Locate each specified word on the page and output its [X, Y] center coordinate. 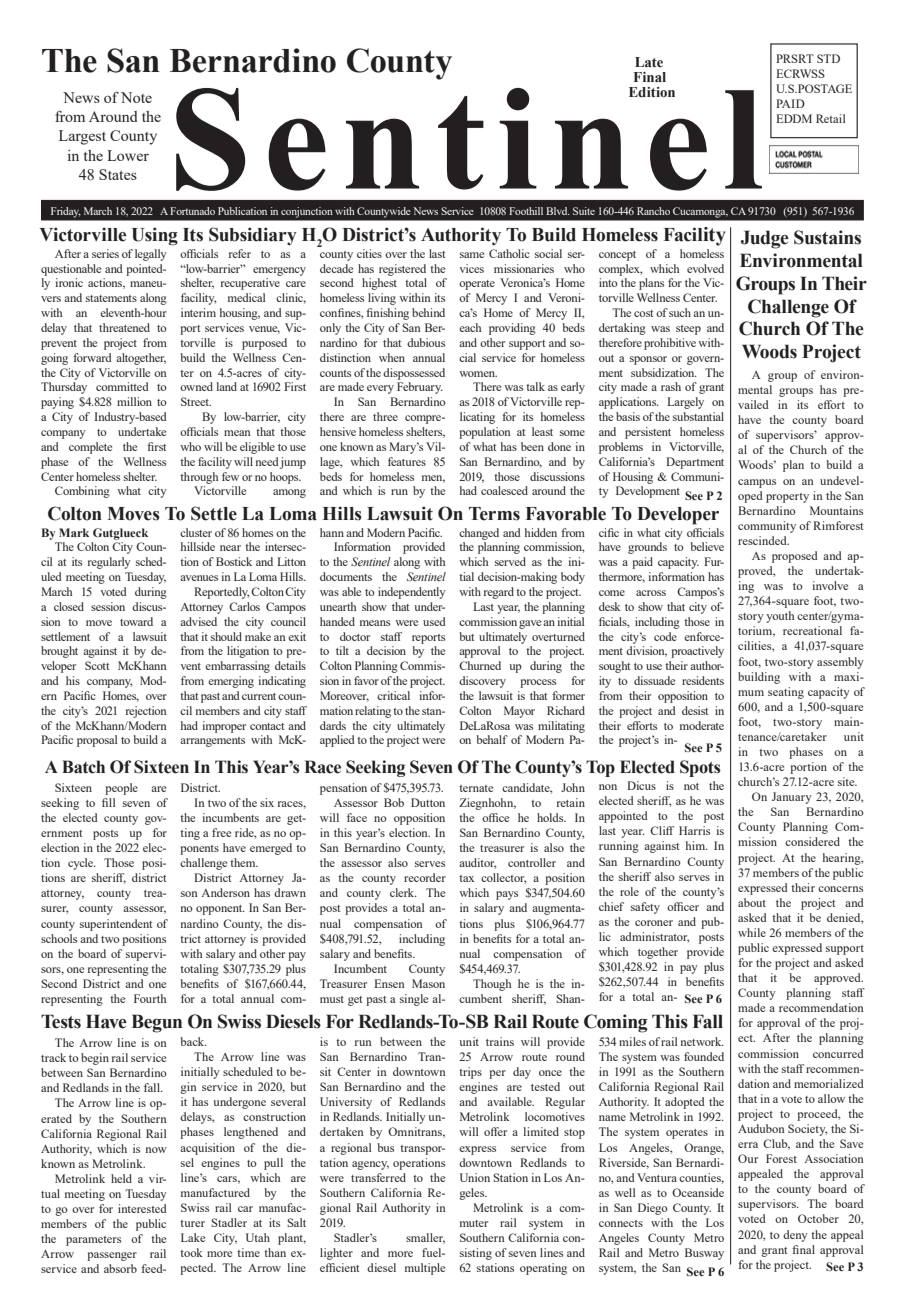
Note [136, 97]
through [199, 478]
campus [757, 483]
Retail [831, 118]
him [697, 845]
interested [142, 1208]
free [221, 832]
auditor [477, 863]
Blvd [558, 211]
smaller [425, 1238]
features [407, 461]
